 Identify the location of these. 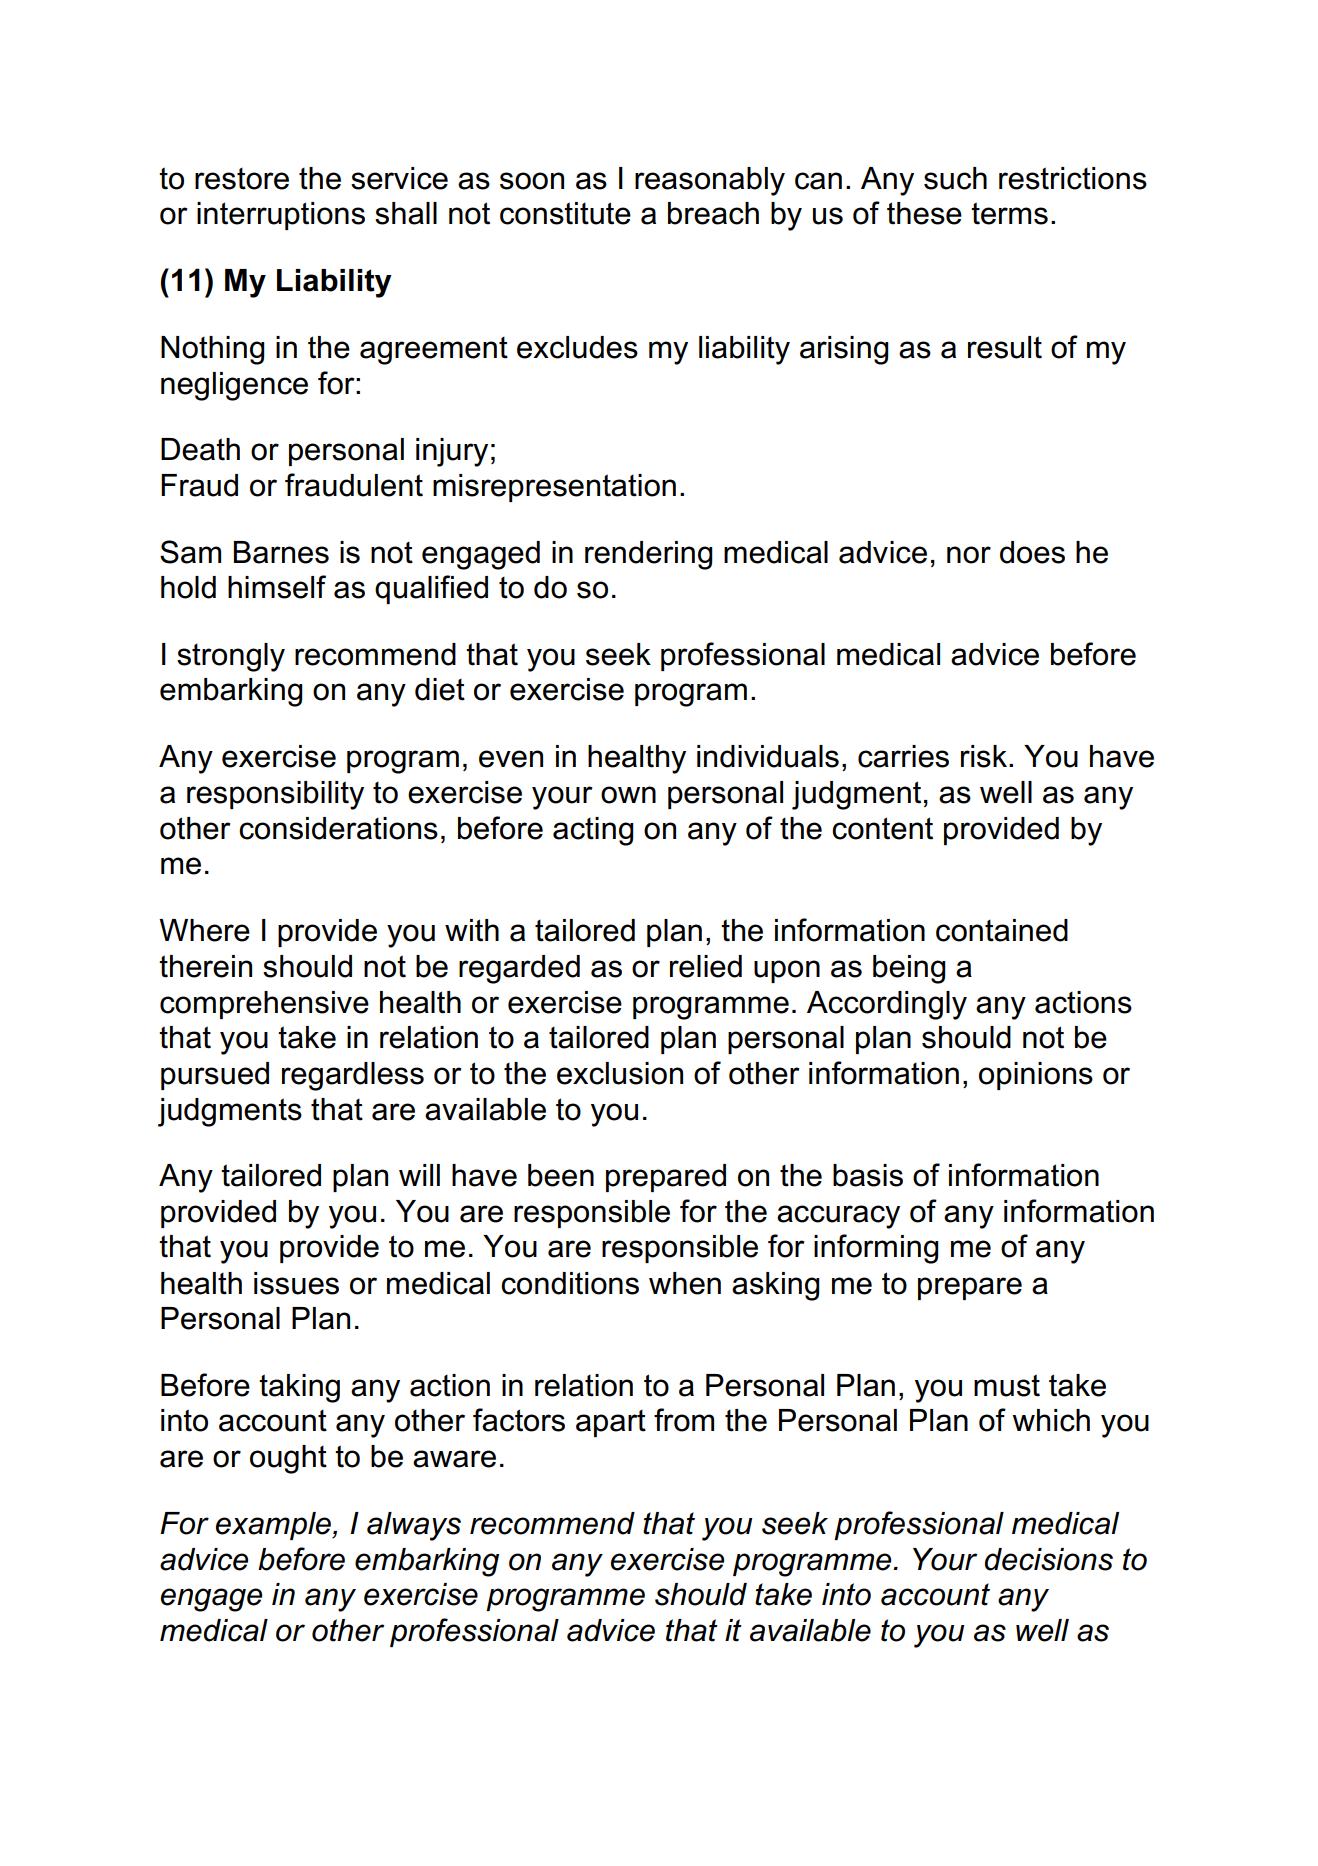
(924, 213).
